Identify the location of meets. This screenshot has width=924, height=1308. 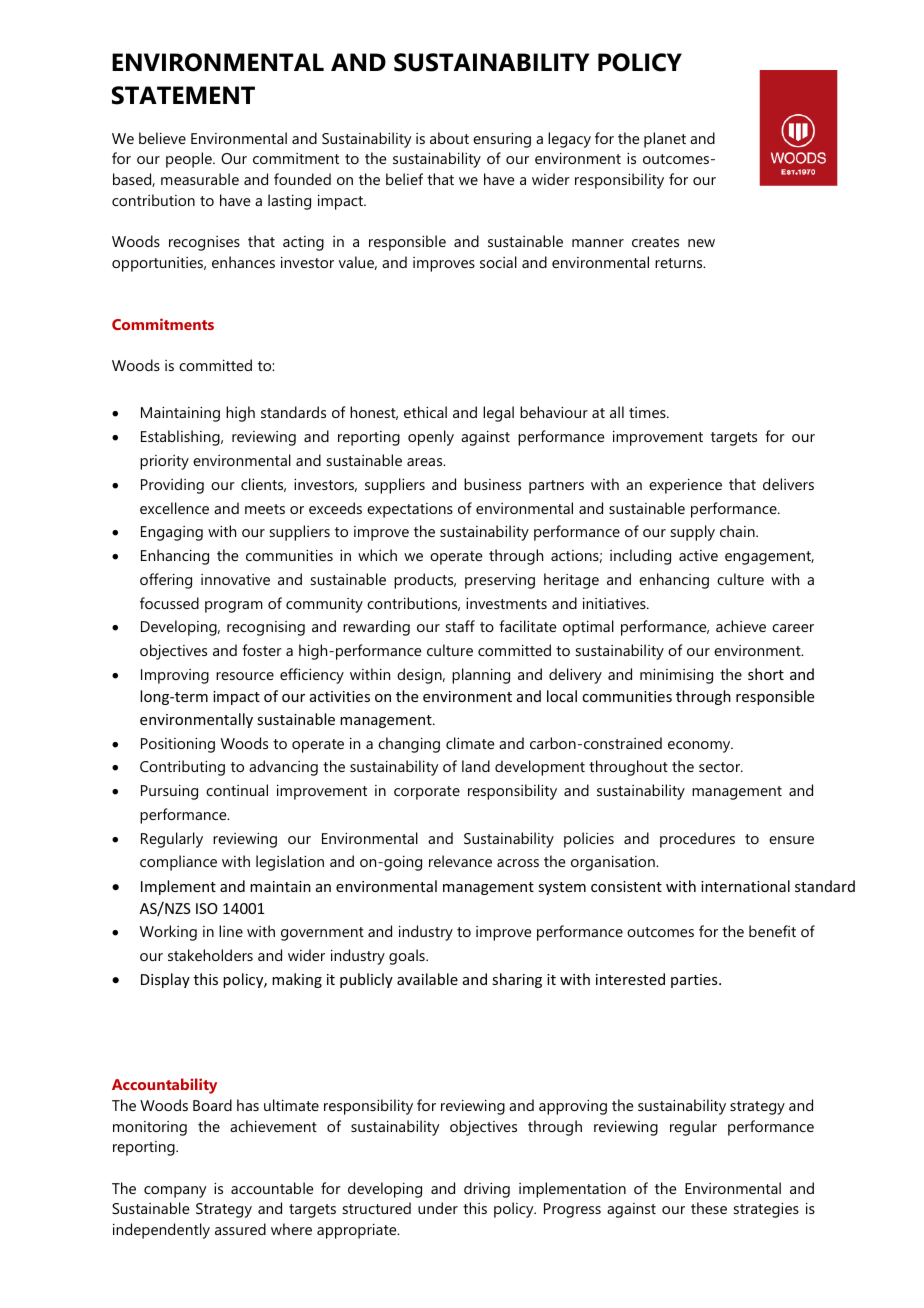
(265, 509).
